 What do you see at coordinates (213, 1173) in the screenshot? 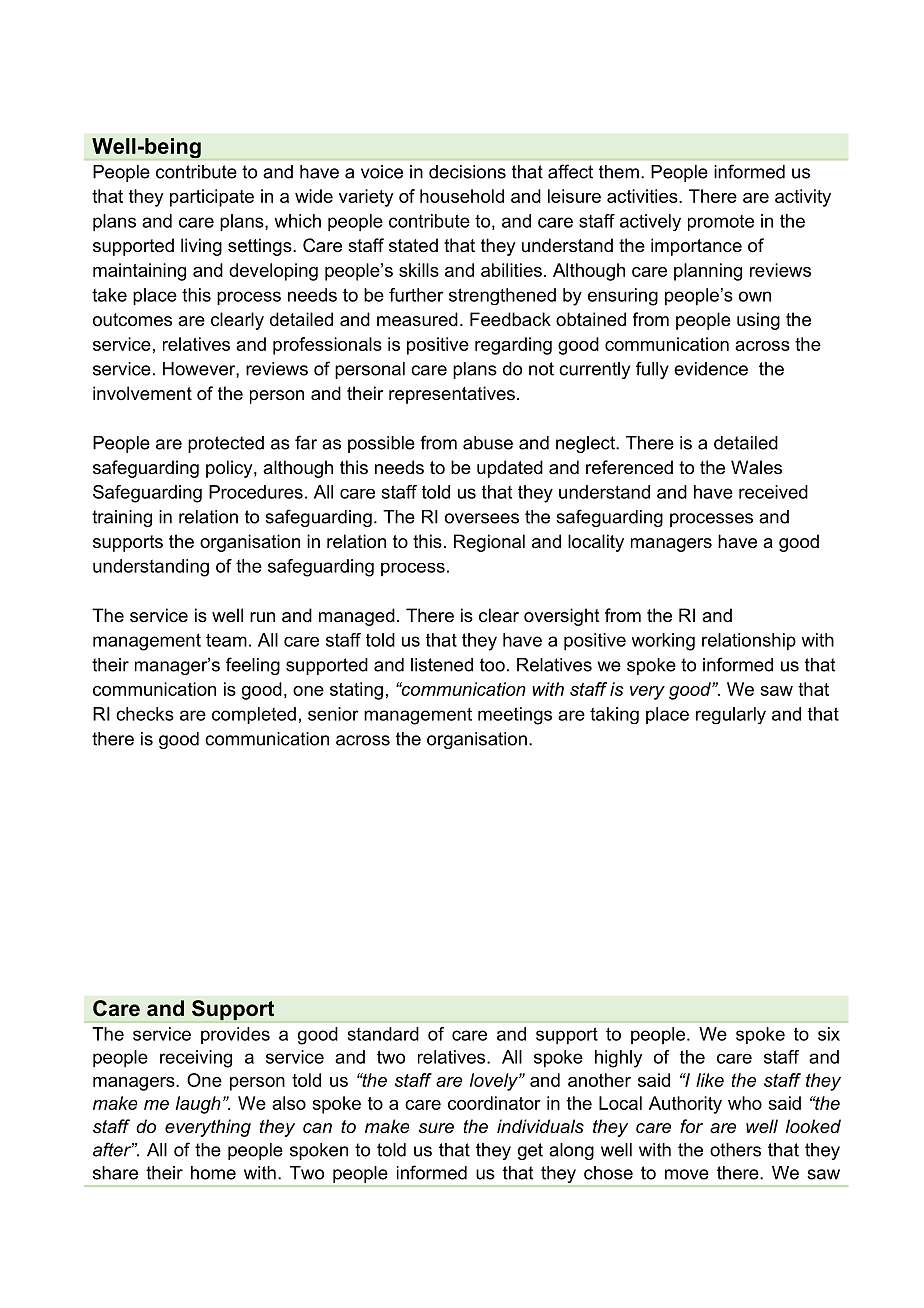
I see `home` at bounding box center [213, 1173].
